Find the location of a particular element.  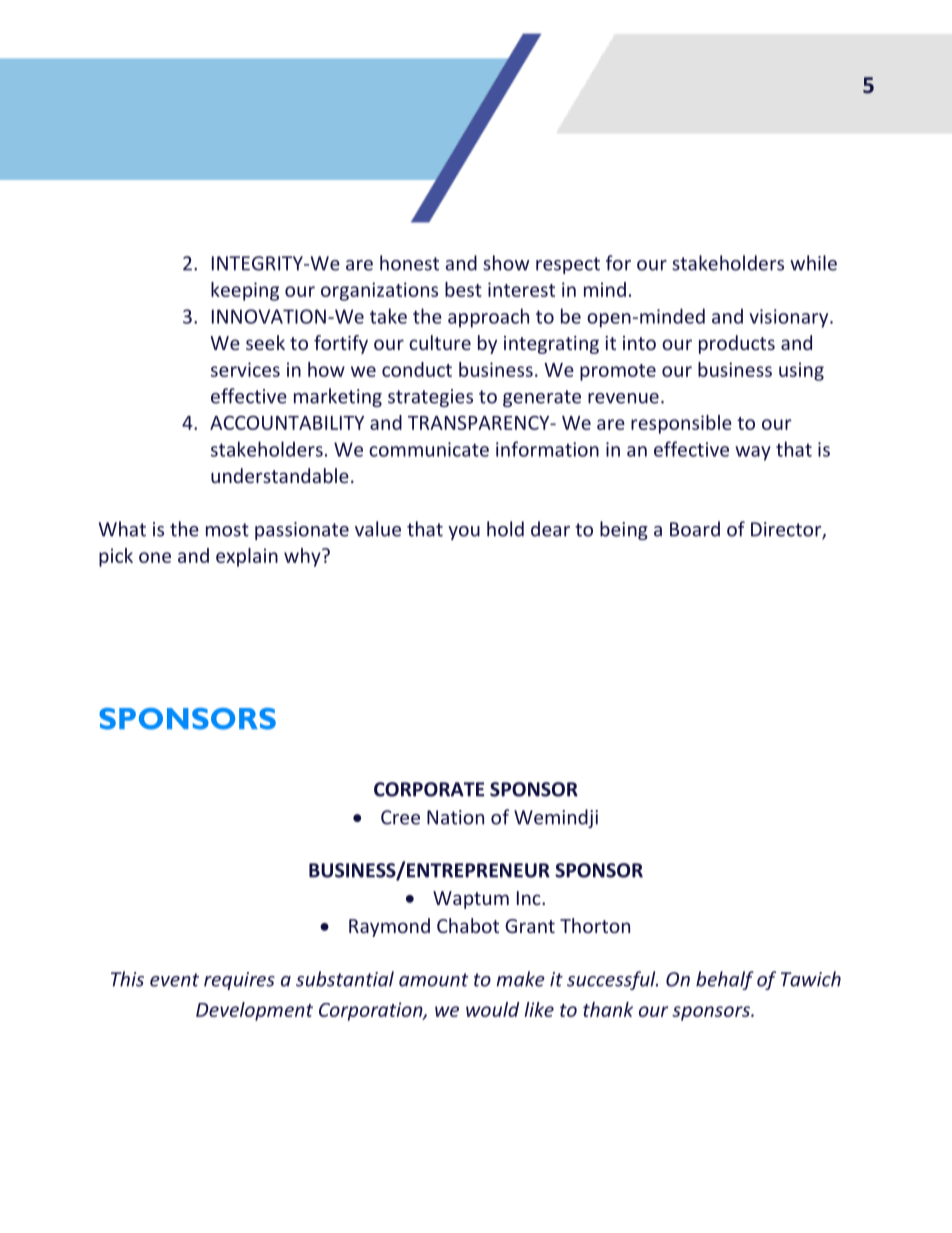

behalf is located at coordinates (725, 980).
